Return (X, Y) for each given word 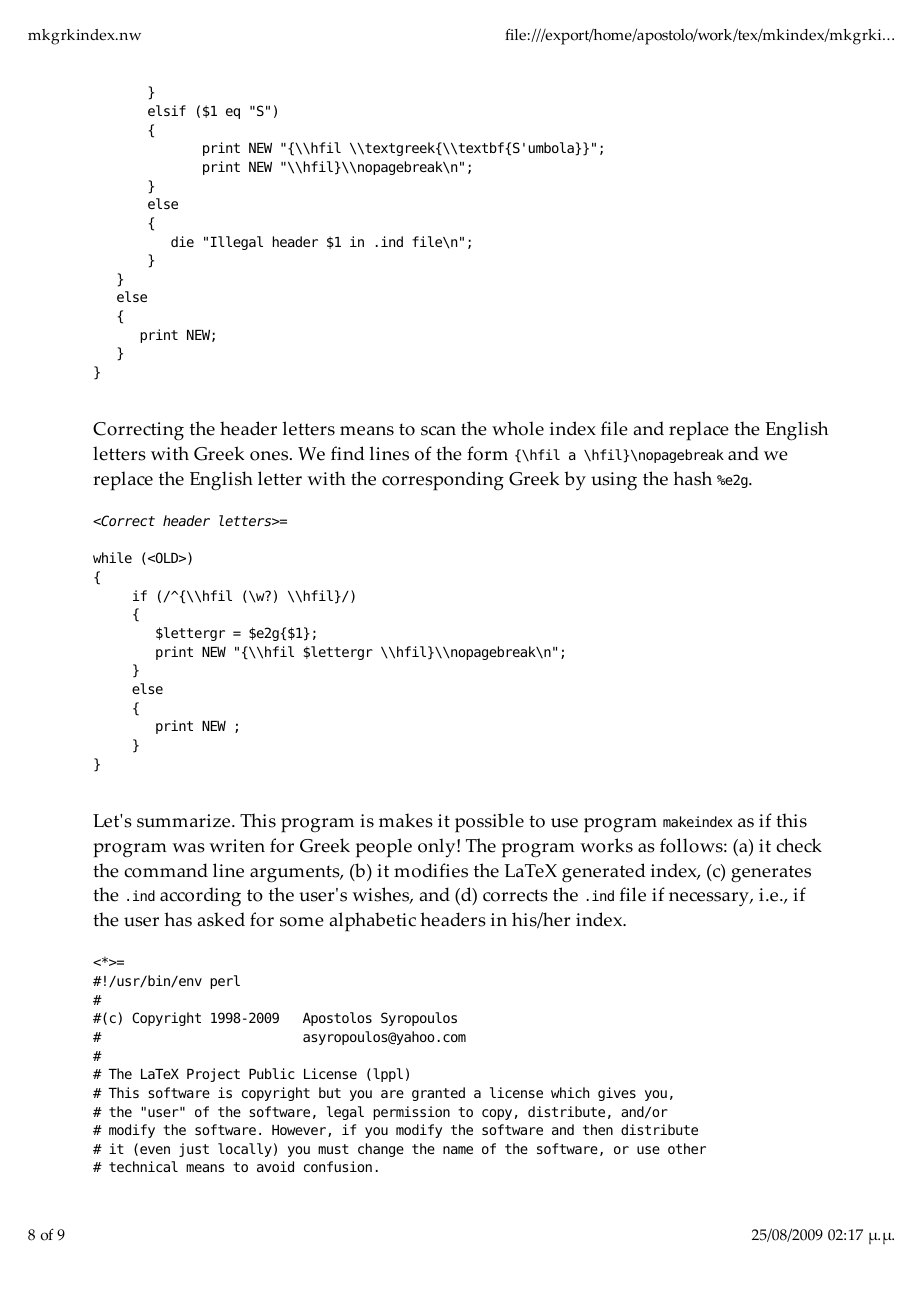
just (194, 1150)
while (112, 557)
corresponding (443, 481)
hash (692, 478)
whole (518, 428)
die (182, 241)
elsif (167, 110)
